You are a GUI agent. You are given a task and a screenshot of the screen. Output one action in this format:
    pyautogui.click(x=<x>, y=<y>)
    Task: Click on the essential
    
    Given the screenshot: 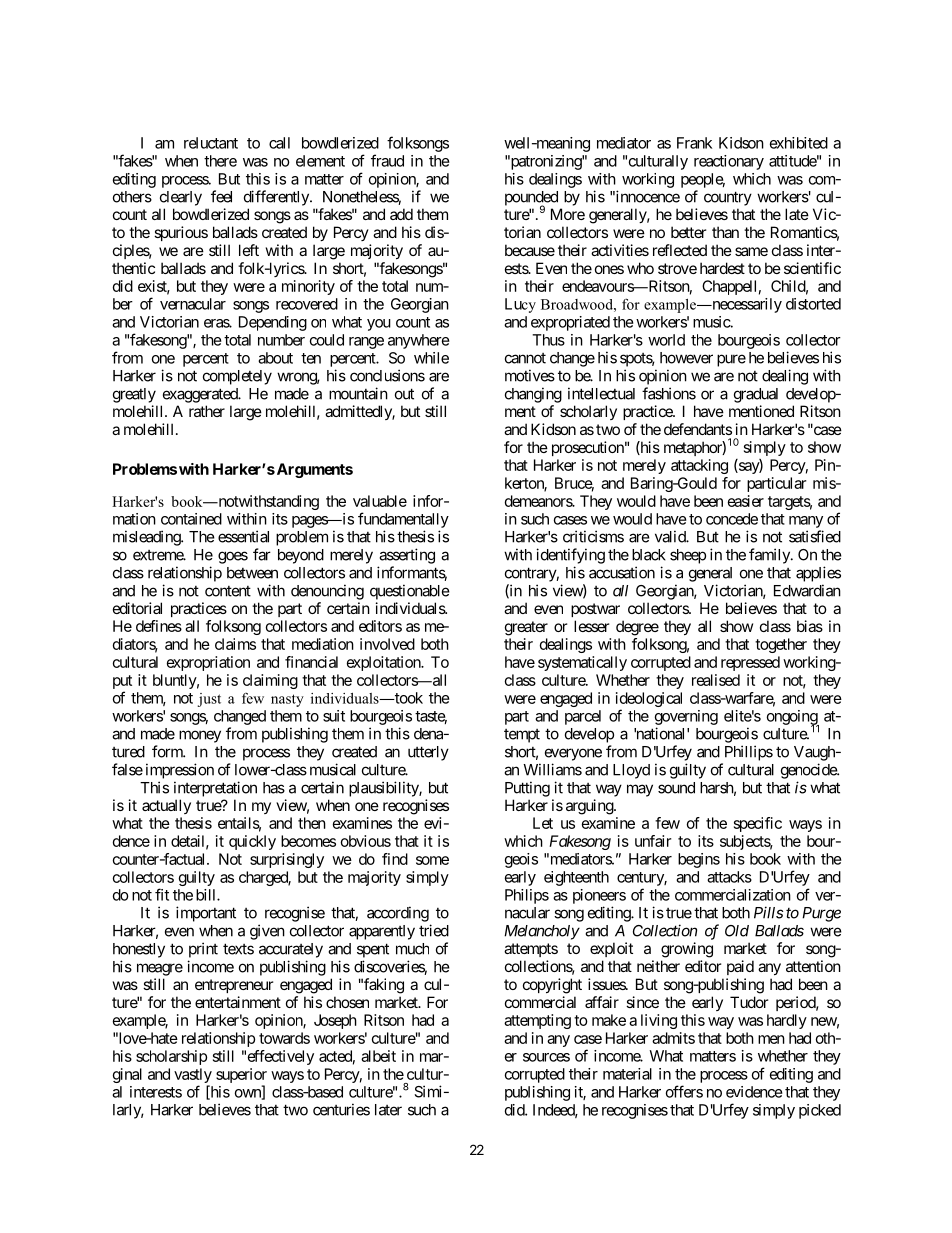 What is the action you would take?
    pyautogui.click(x=243, y=536)
